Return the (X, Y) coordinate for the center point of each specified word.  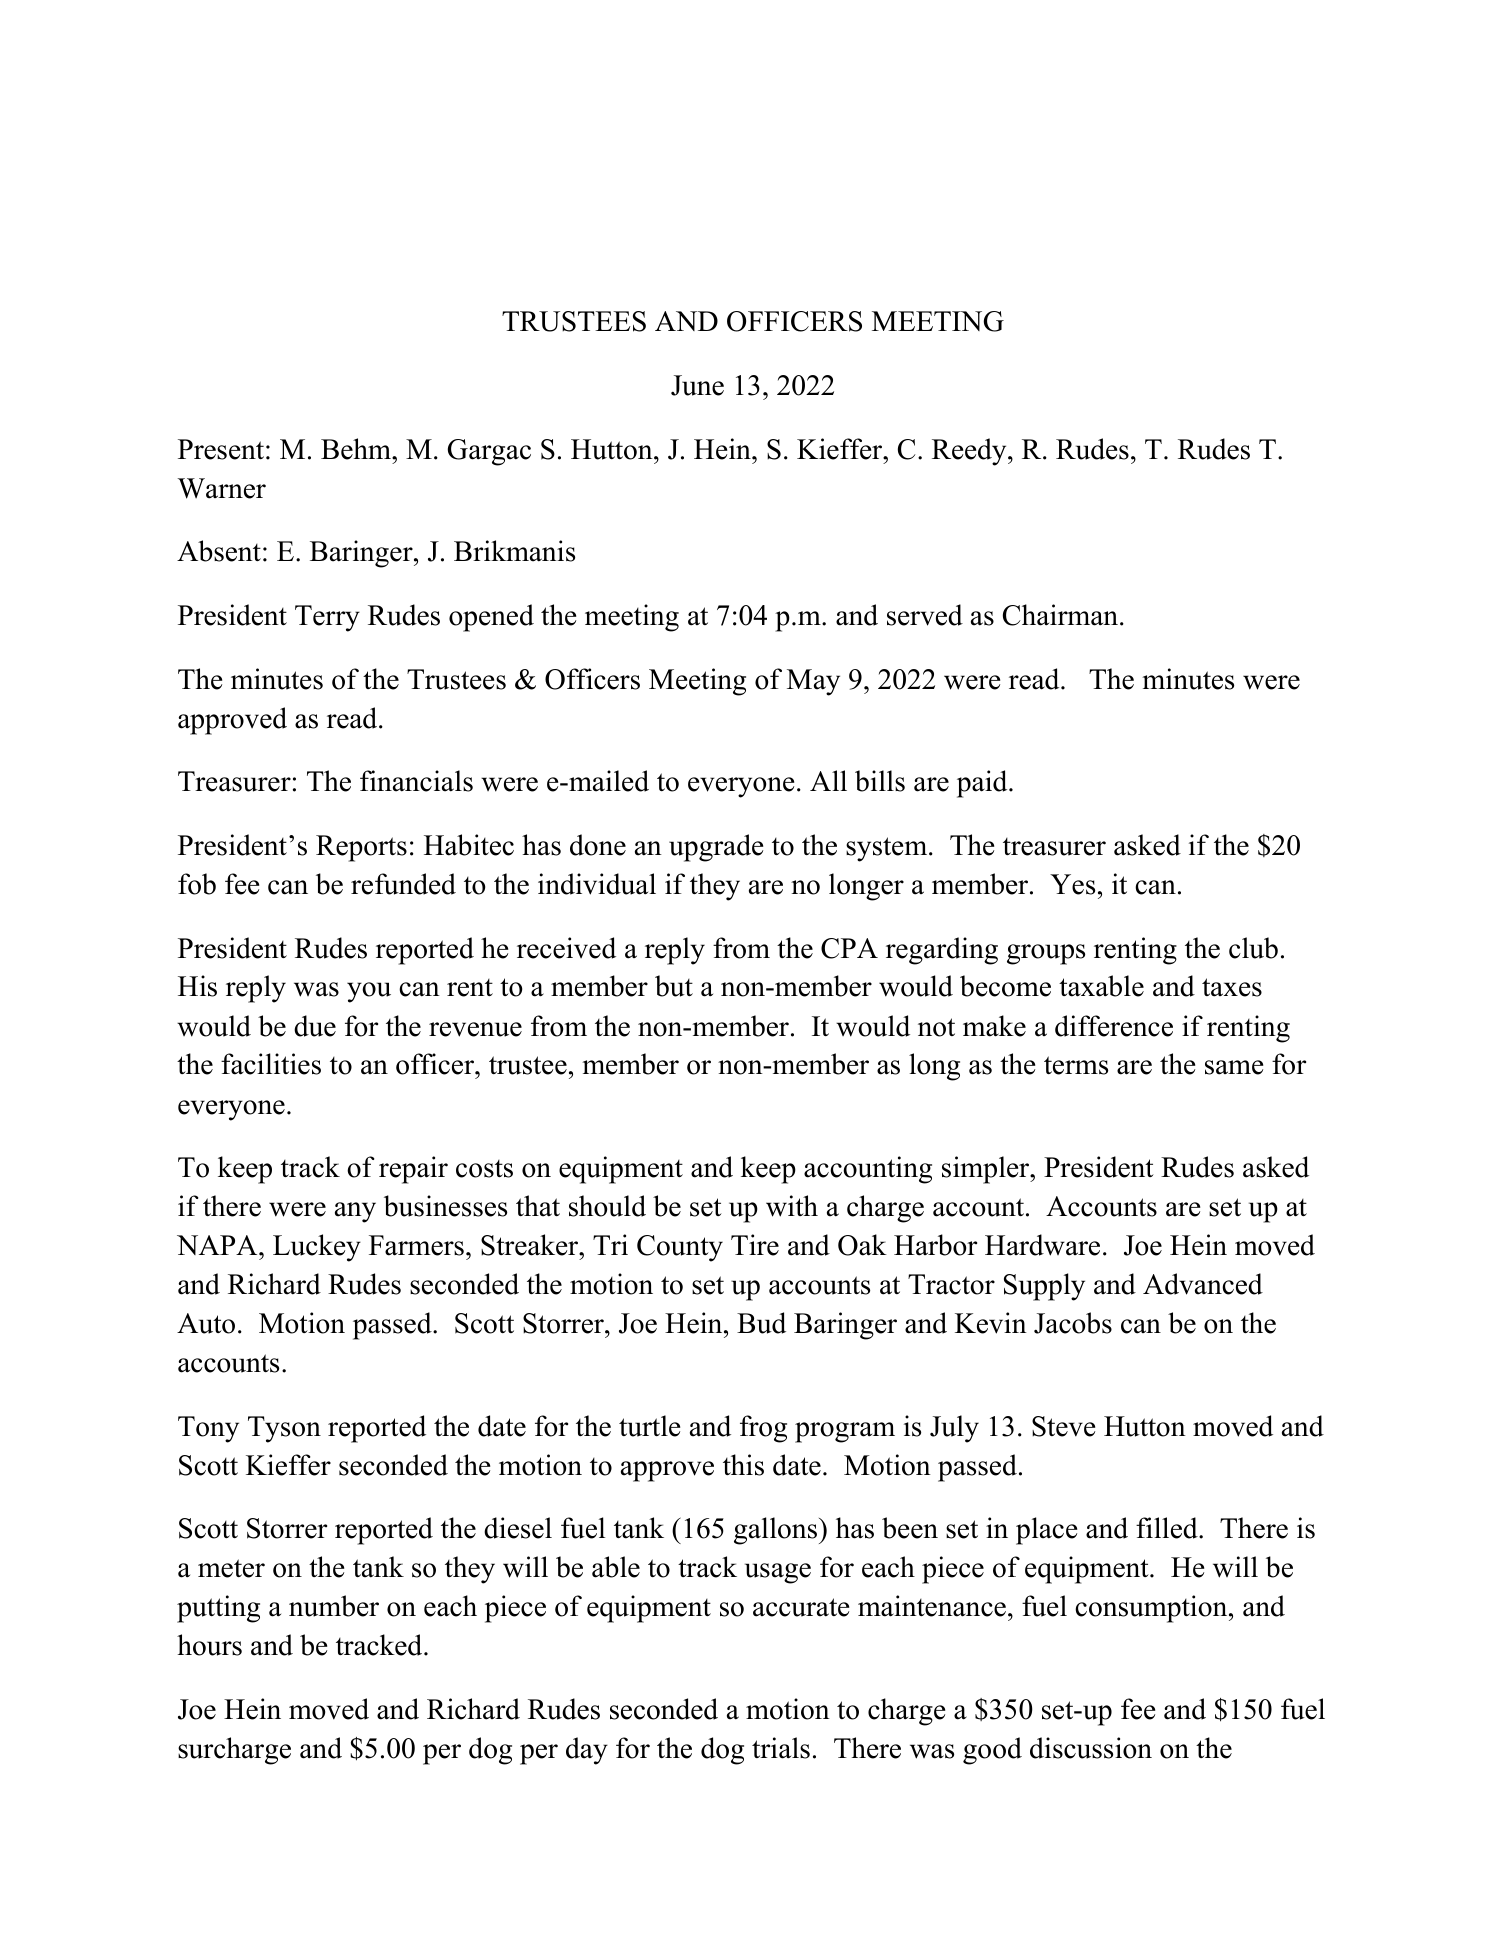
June (697, 385)
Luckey (317, 1248)
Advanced (1203, 1284)
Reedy (970, 452)
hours (209, 1645)
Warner (222, 488)
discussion (1091, 1748)
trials (781, 1748)
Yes (1072, 884)
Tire (755, 1245)
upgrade (716, 848)
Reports (361, 848)
